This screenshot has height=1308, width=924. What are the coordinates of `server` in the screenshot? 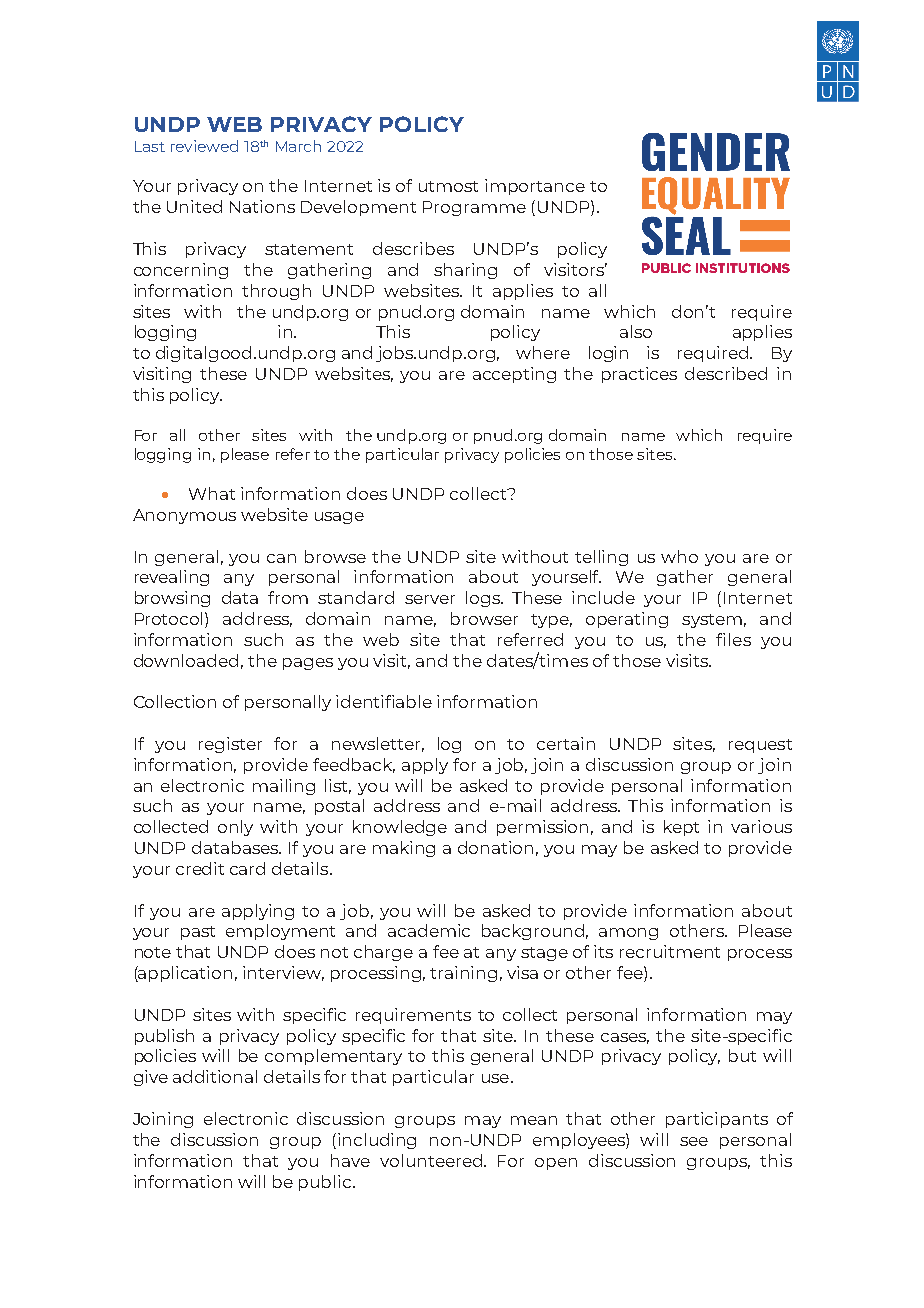 It's located at (430, 599).
